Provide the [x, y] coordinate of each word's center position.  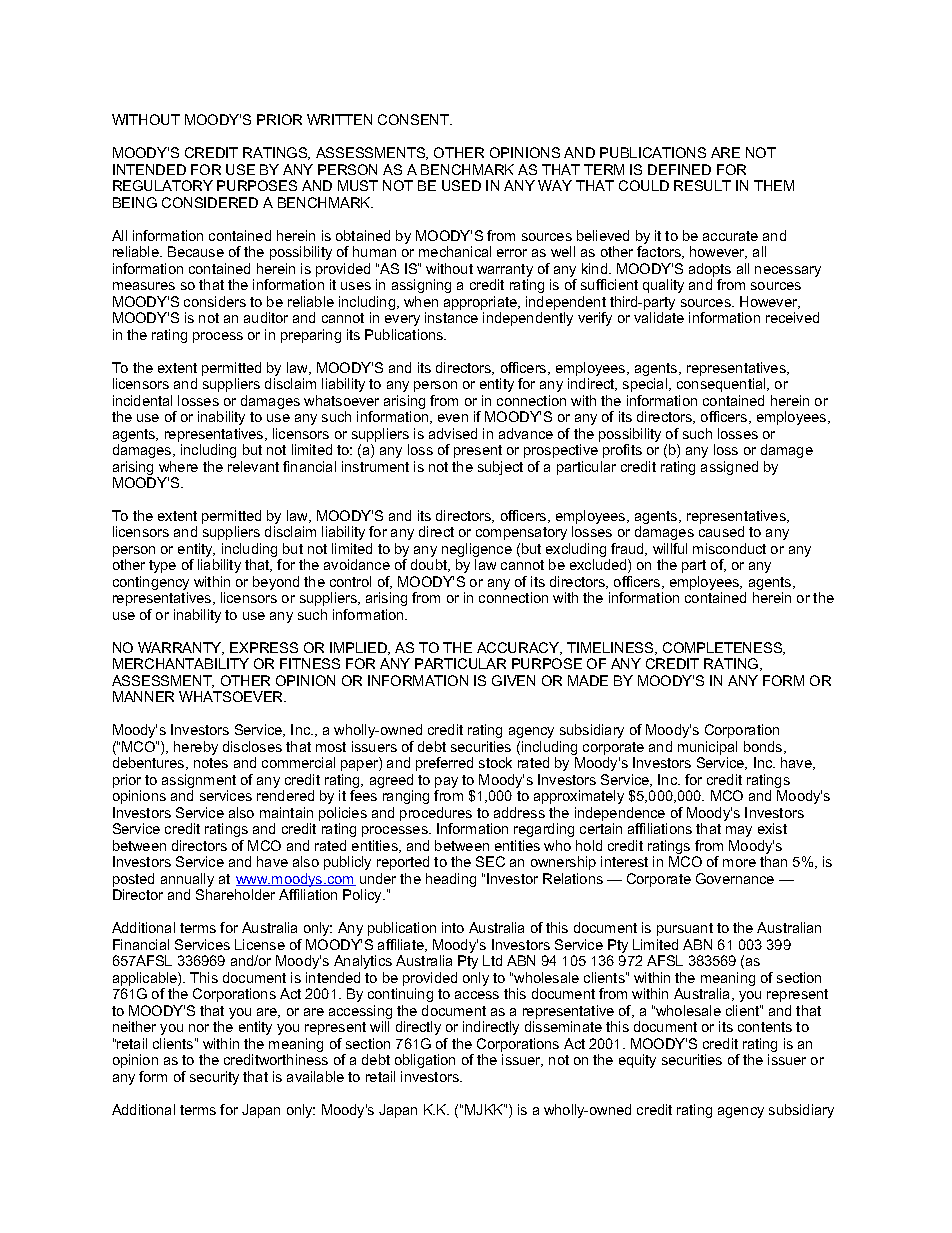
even [453, 418]
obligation [425, 1061]
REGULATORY [163, 185]
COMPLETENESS [724, 648]
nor [199, 1028]
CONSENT [415, 119]
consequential [722, 385]
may [739, 831]
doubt [430, 565]
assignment [199, 782]
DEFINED [679, 169]
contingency [151, 584]
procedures [436, 815]
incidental [142, 400]
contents [765, 1027]
